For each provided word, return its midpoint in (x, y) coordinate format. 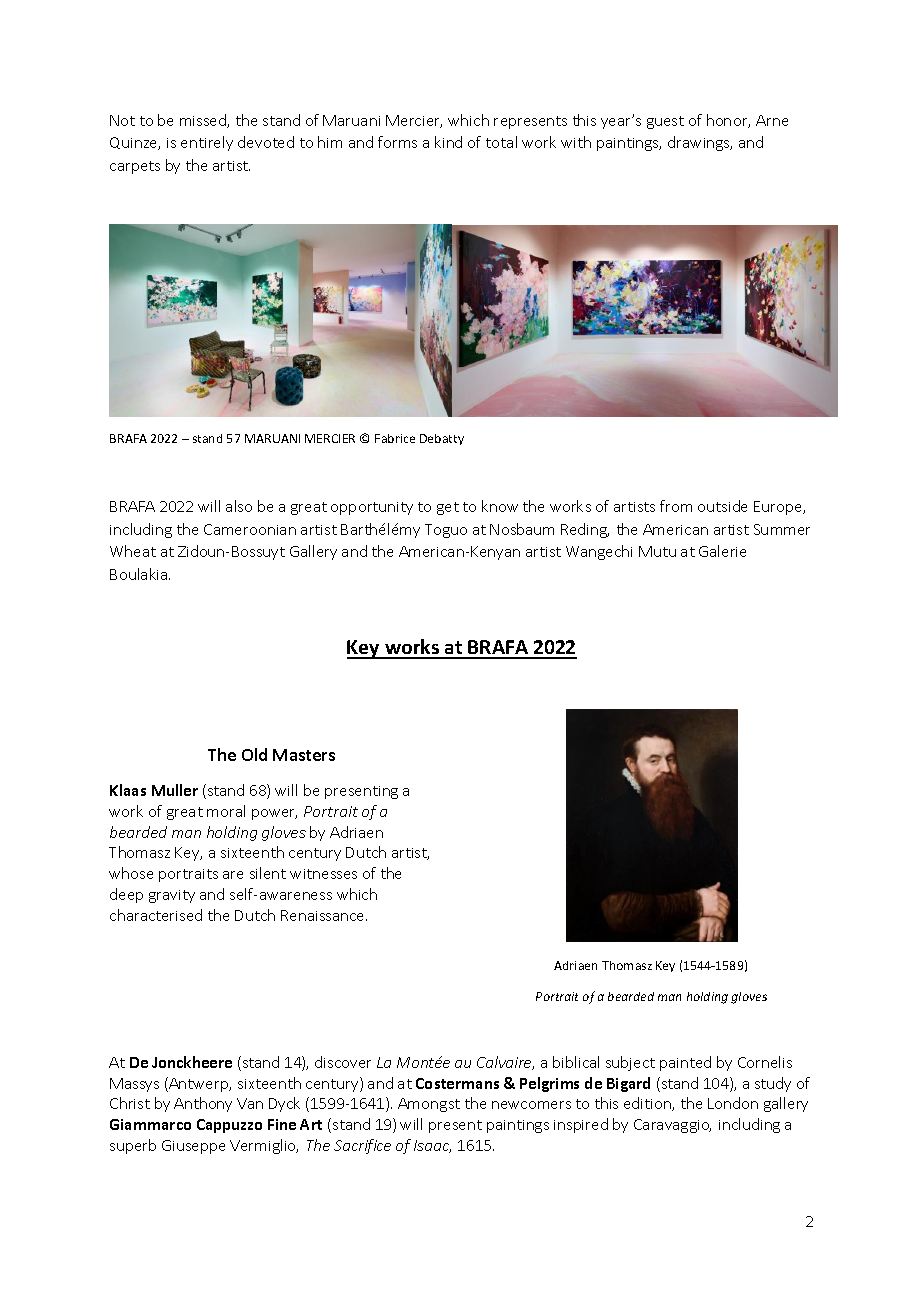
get (448, 508)
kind (448, 142)
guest (665, 122)
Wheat (133, 551)
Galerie (722, 551)
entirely (207, 143)
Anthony (203, 1104)
